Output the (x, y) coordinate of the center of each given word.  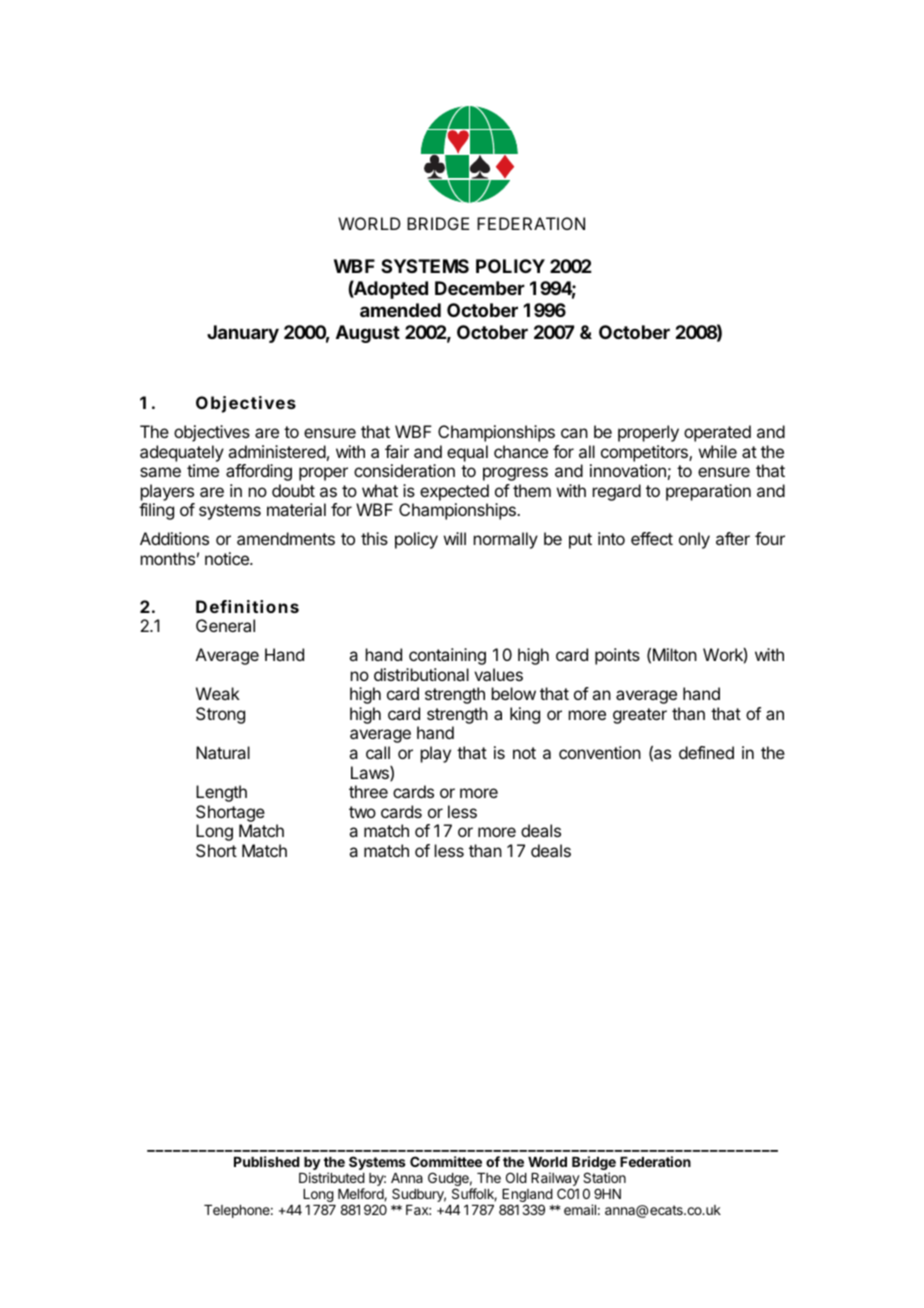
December (480, 288)
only (694, 540)
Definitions (247, 606)
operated (717, 433)
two (362, 812)
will (455, 538)
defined (706, 752)
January (243, 334)
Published (266, 1161)
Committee (446, 1161)
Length (221, 793)
